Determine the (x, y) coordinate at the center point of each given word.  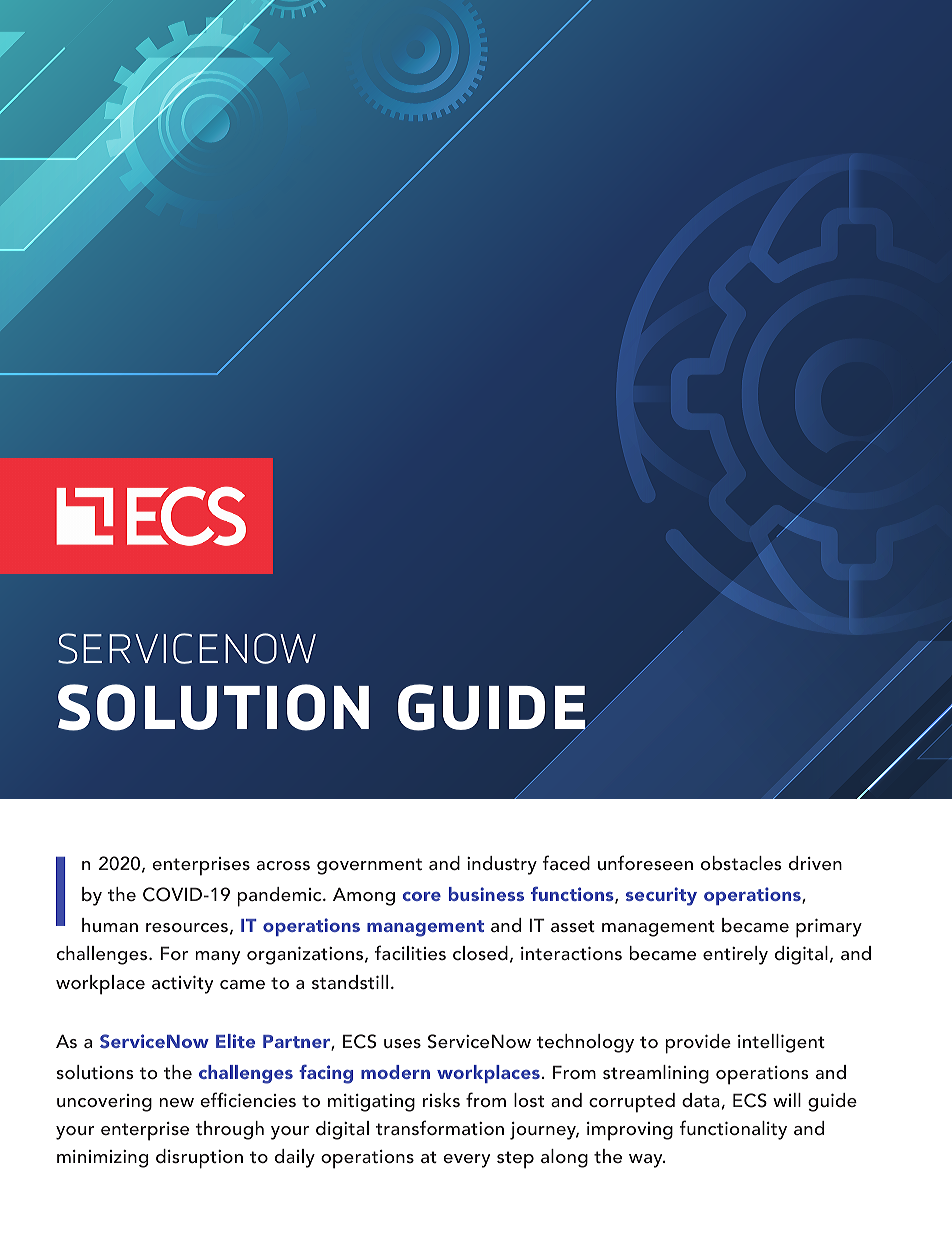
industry (502, 865)
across (283, 865)
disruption (199, 1159)
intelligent (781, 1043)
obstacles (741, 863)
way (647, 1161)
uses (402, 1043)
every (466, 1161)
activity (182, 985)
